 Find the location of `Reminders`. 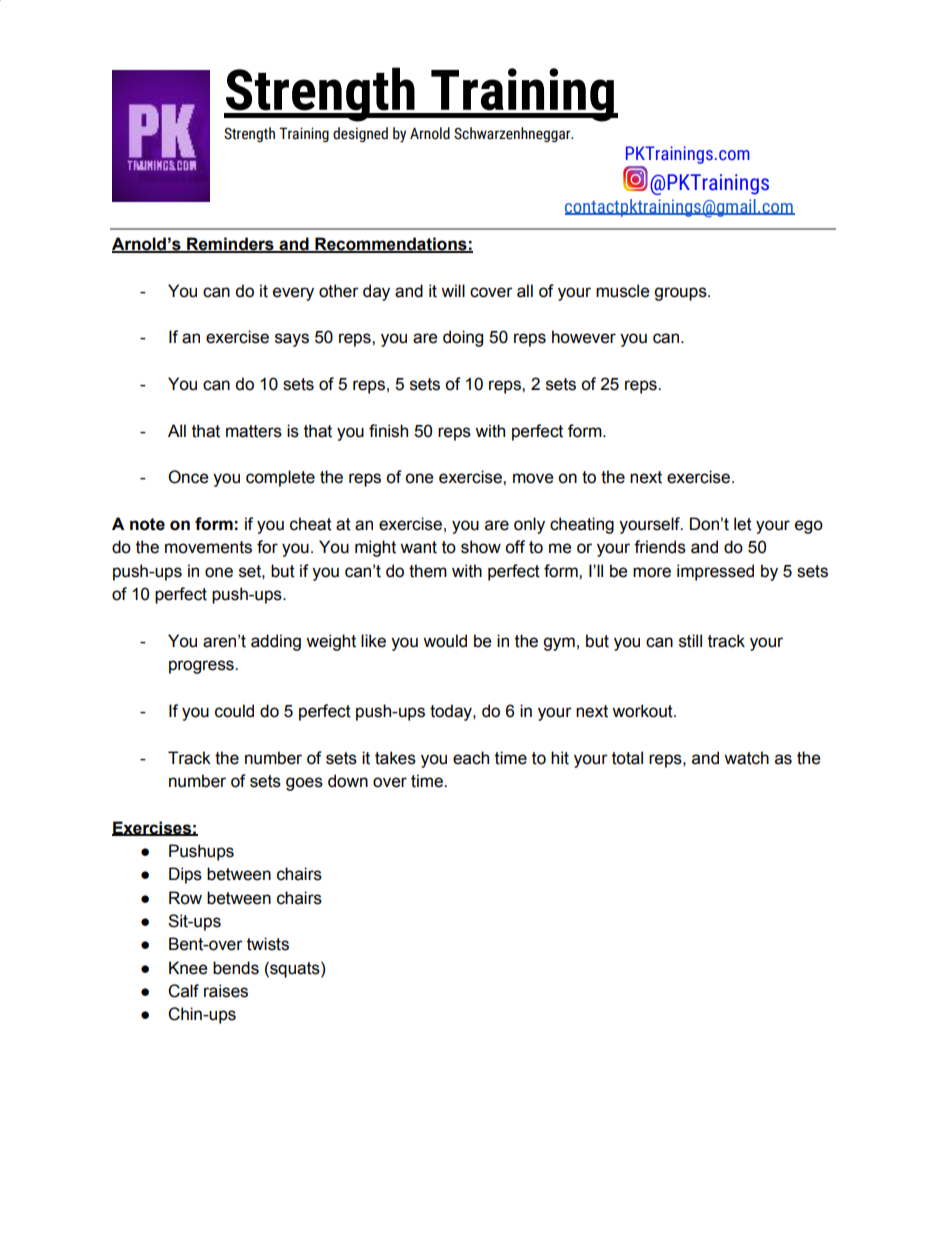

Reminders is located at coordinates (230, 245).
